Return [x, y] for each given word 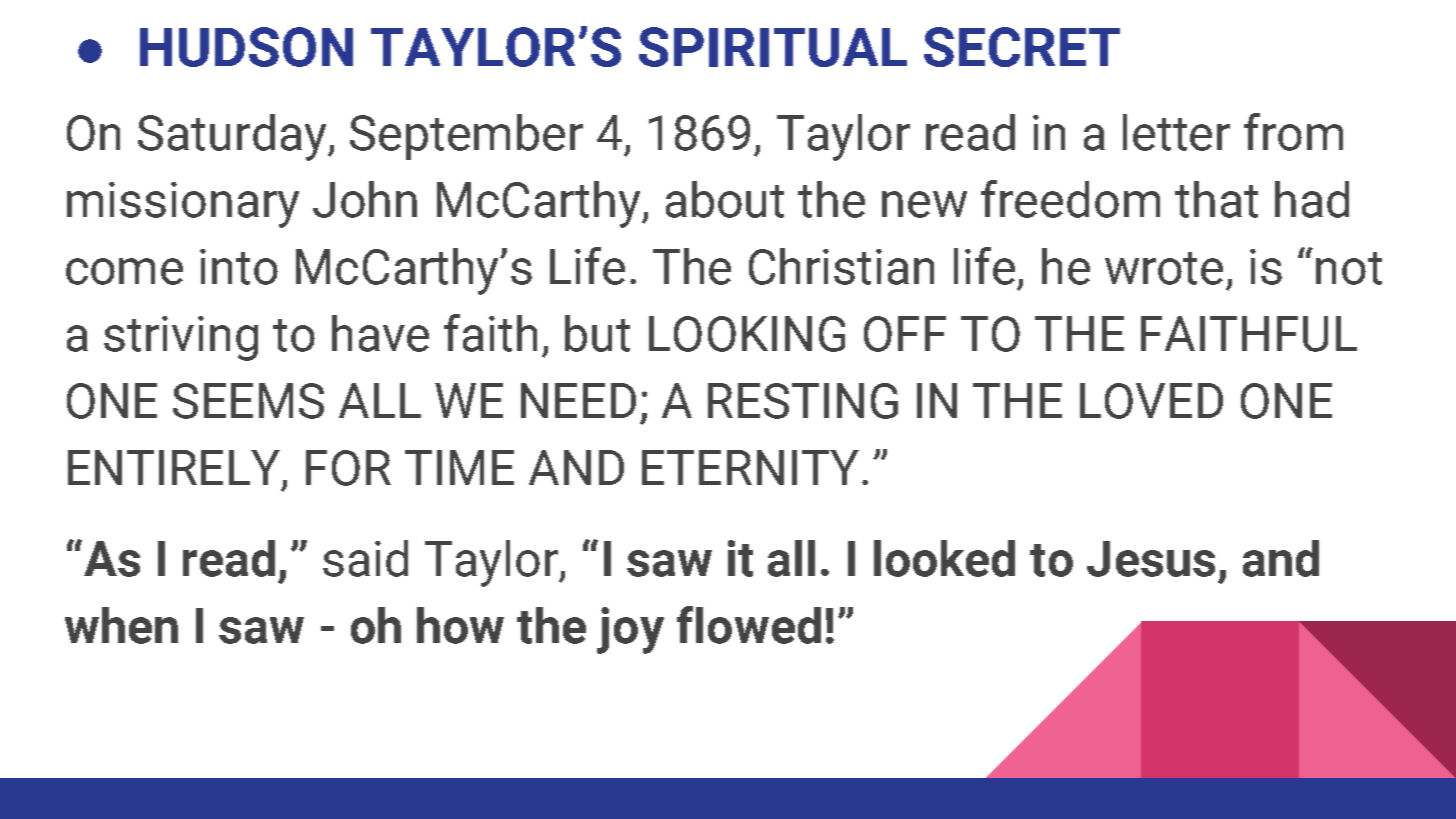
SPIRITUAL [773, 47]
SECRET [1022, 47]
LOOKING [747, 334]
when [121, 625]
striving [181, 338]
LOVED [1151, 401]
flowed [749, 625]
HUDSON [246, 47]
